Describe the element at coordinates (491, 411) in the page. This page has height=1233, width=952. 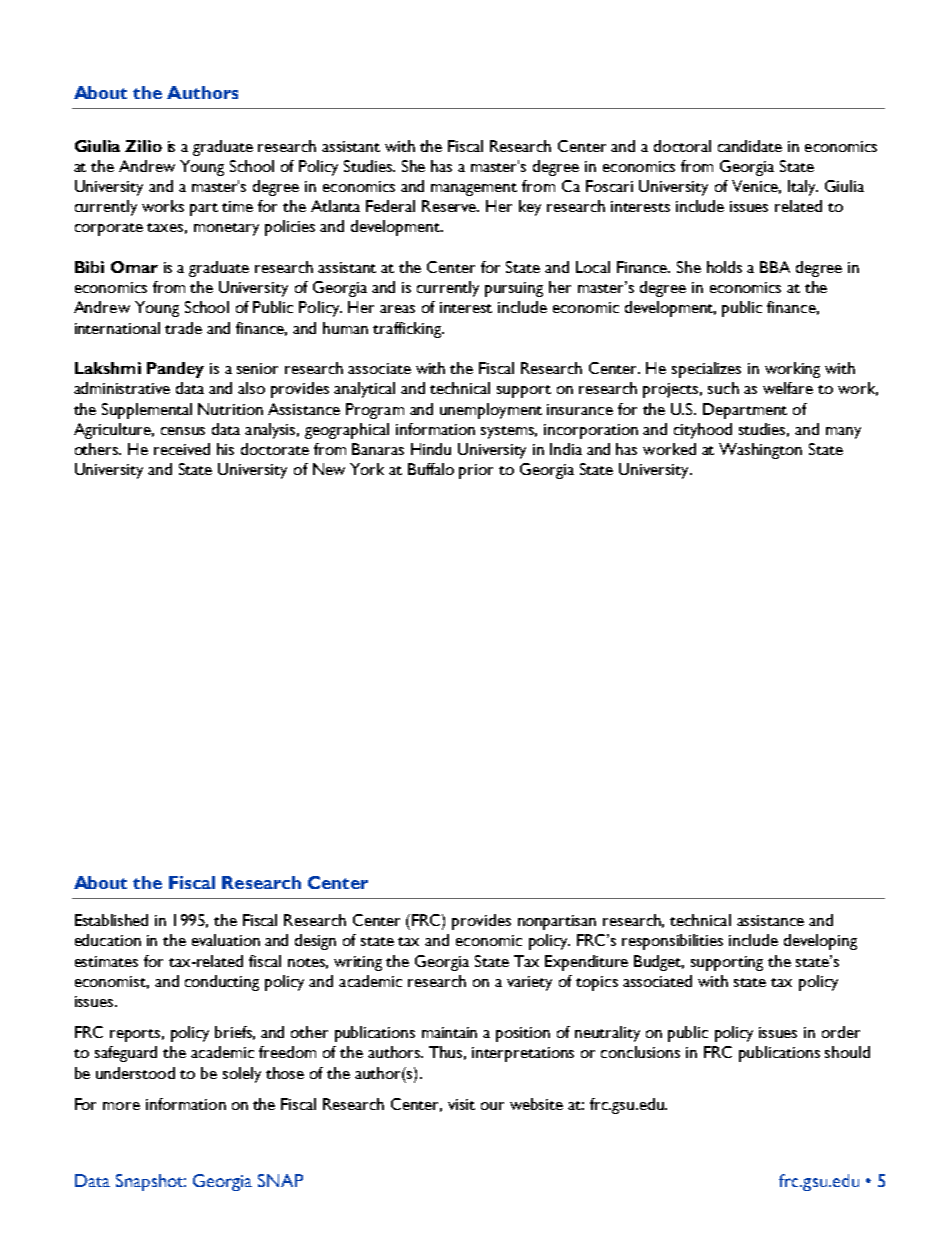
I see `unemployment` at that location.
